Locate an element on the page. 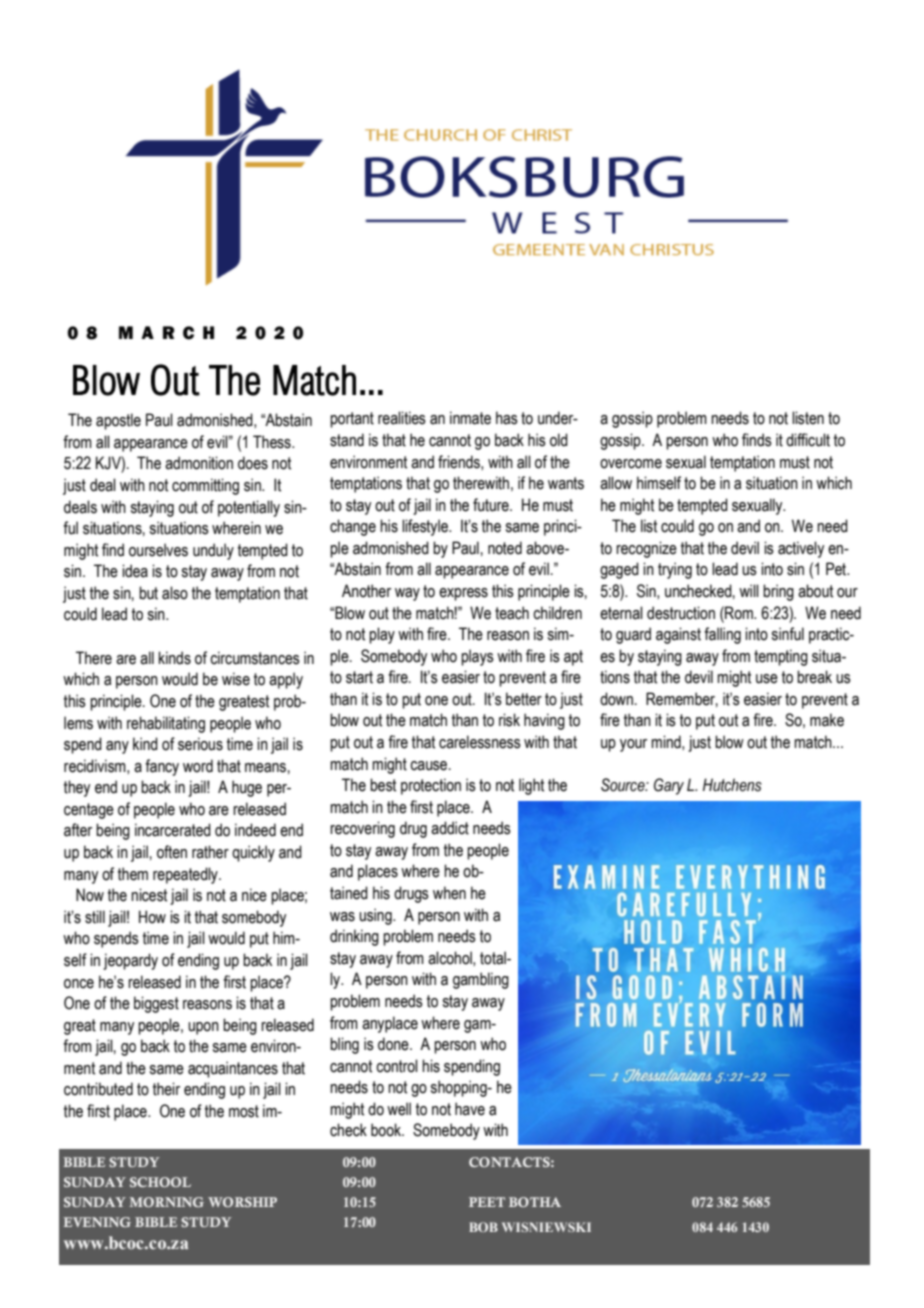  rehabilitating is located at coordinates (166, 724).
